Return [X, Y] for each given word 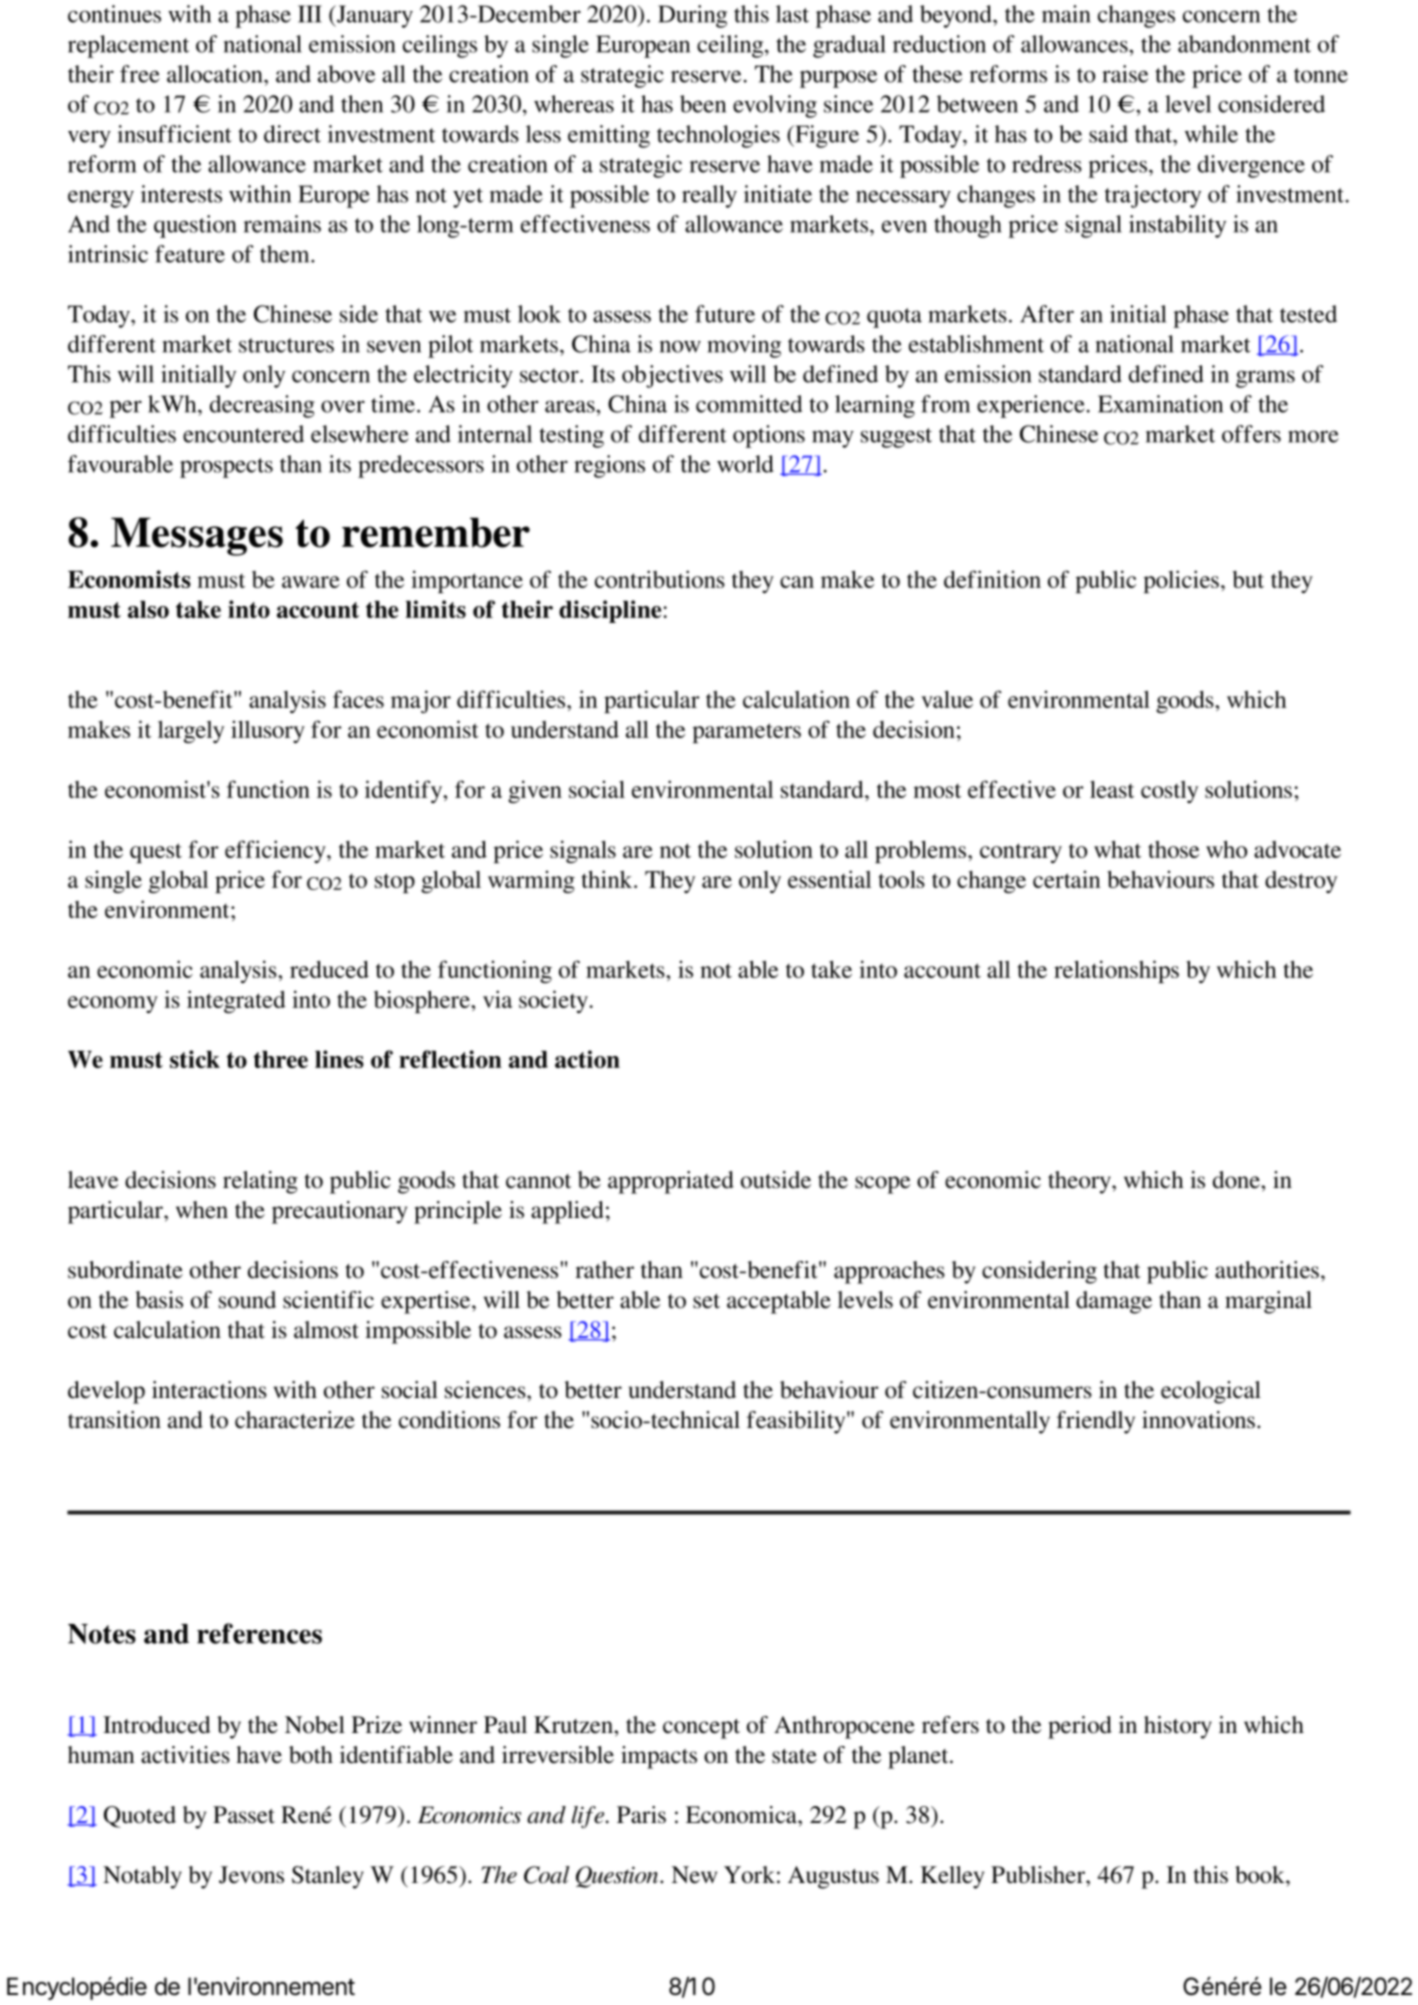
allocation [216, 74]
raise [1125, 74]
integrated [236, 1001]
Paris [641, 1815]
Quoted [140, 1817]
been [703, 104]
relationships [1116, 971]
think [608, 879]
